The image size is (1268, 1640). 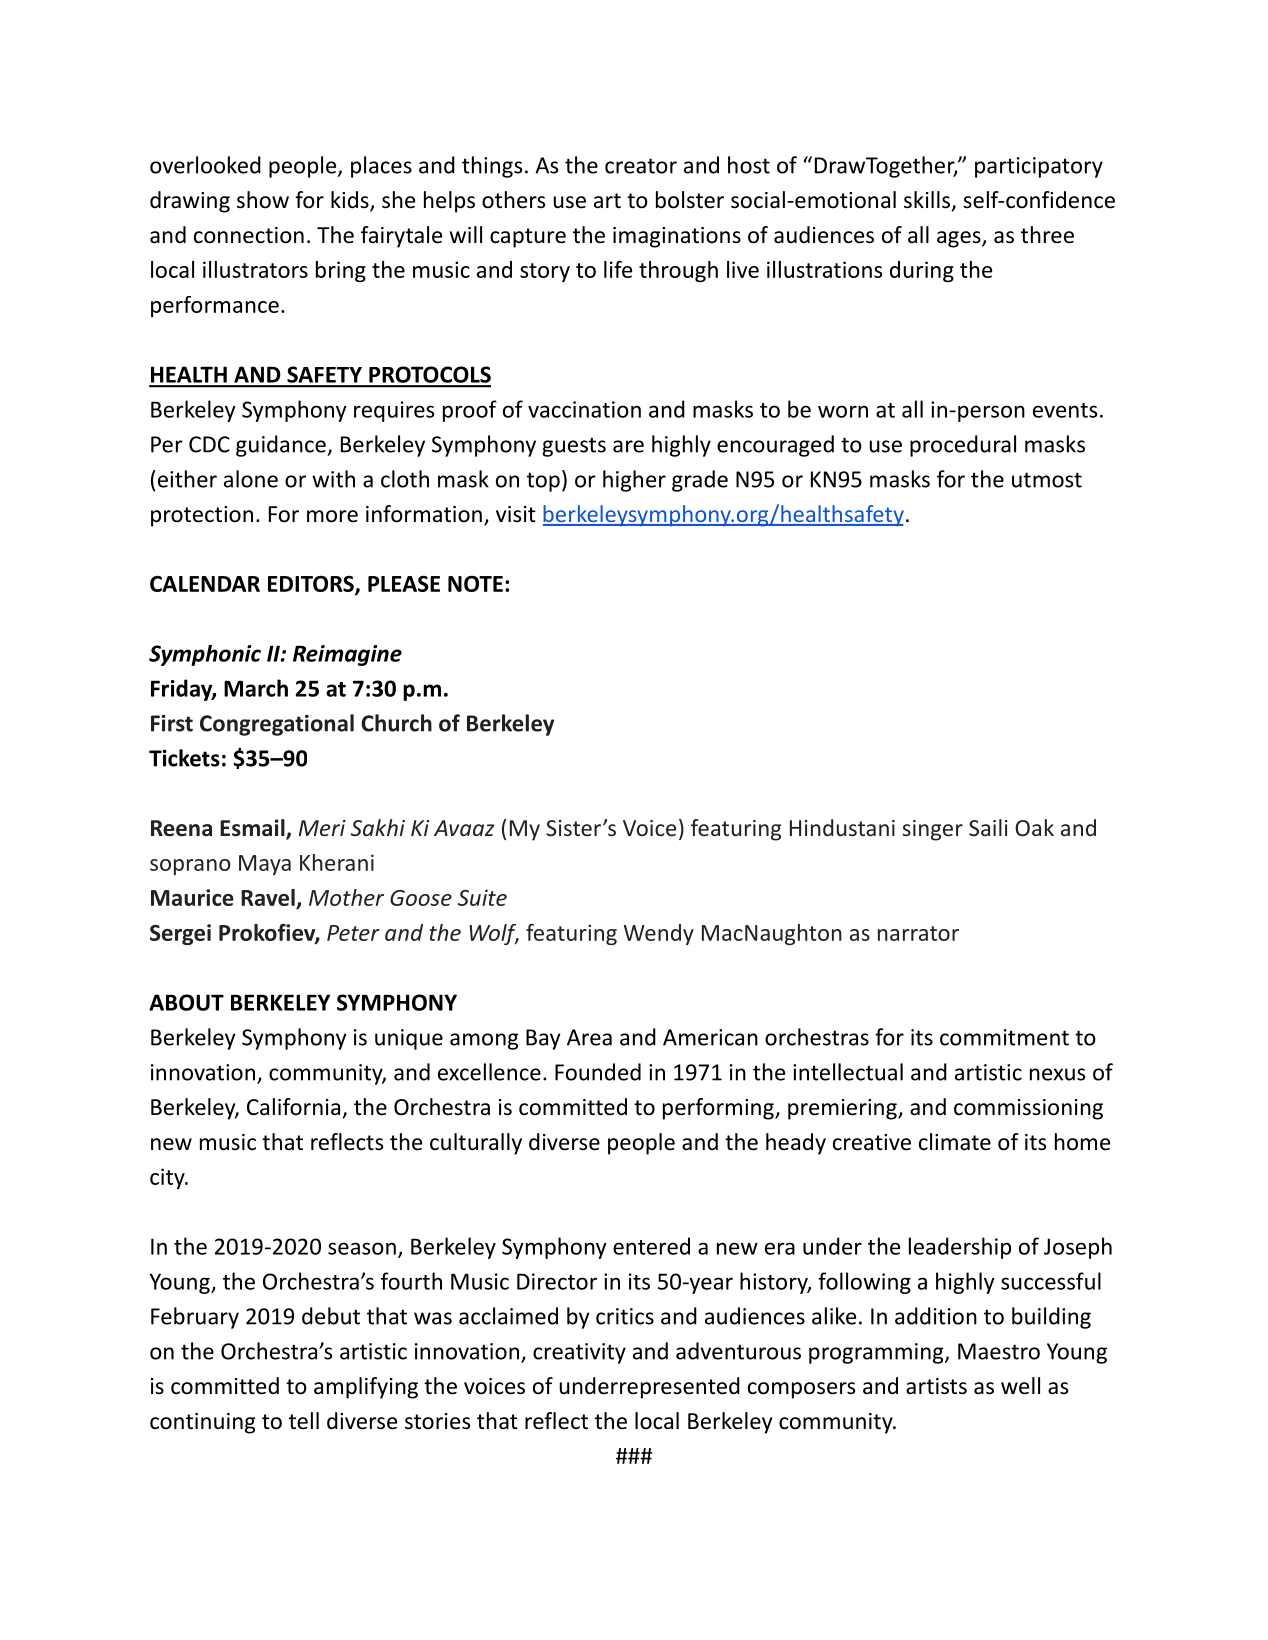 I want to click on alone, so click(x=251, y=479).
